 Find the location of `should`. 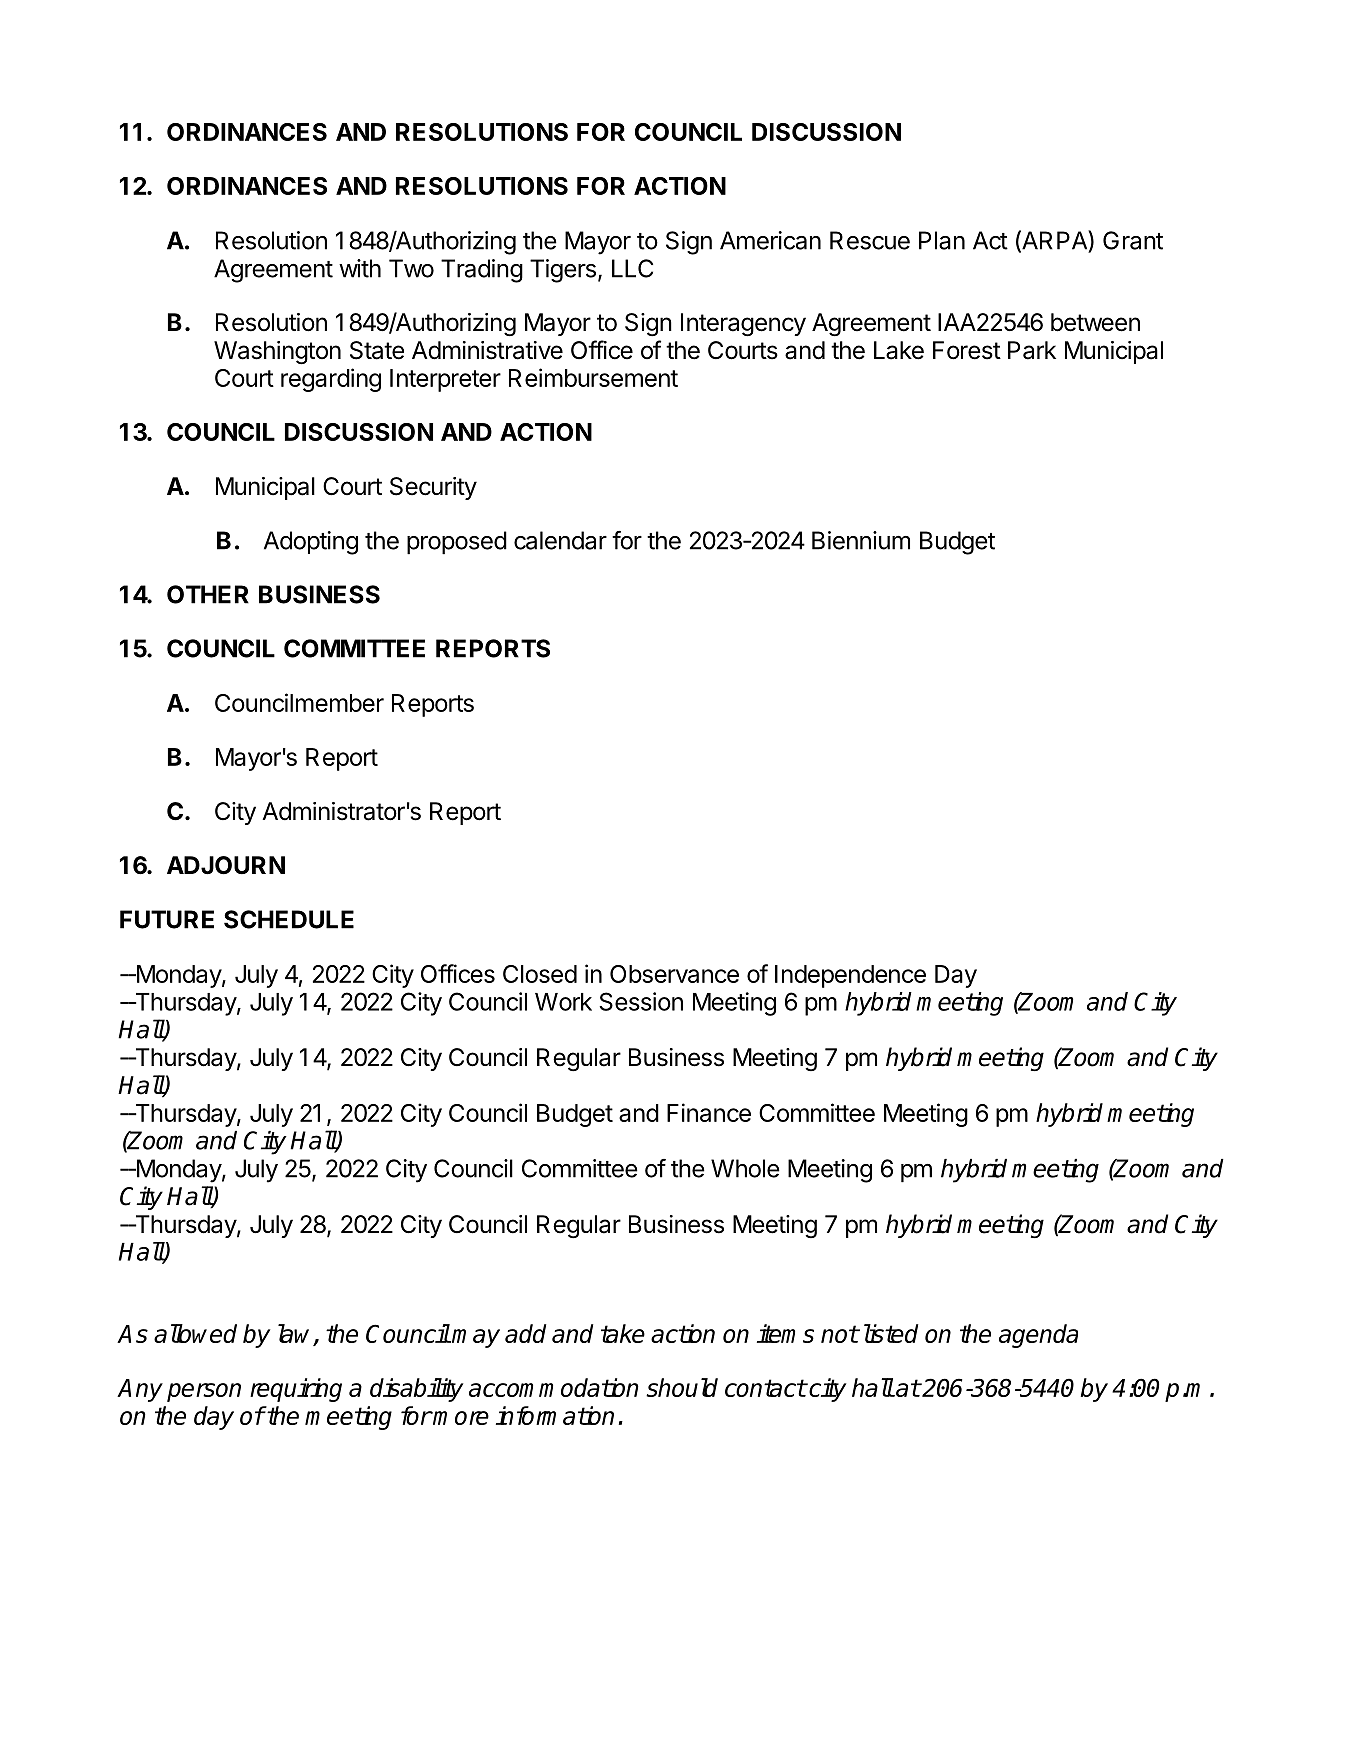

should is located at coordinates (682, 1387).
